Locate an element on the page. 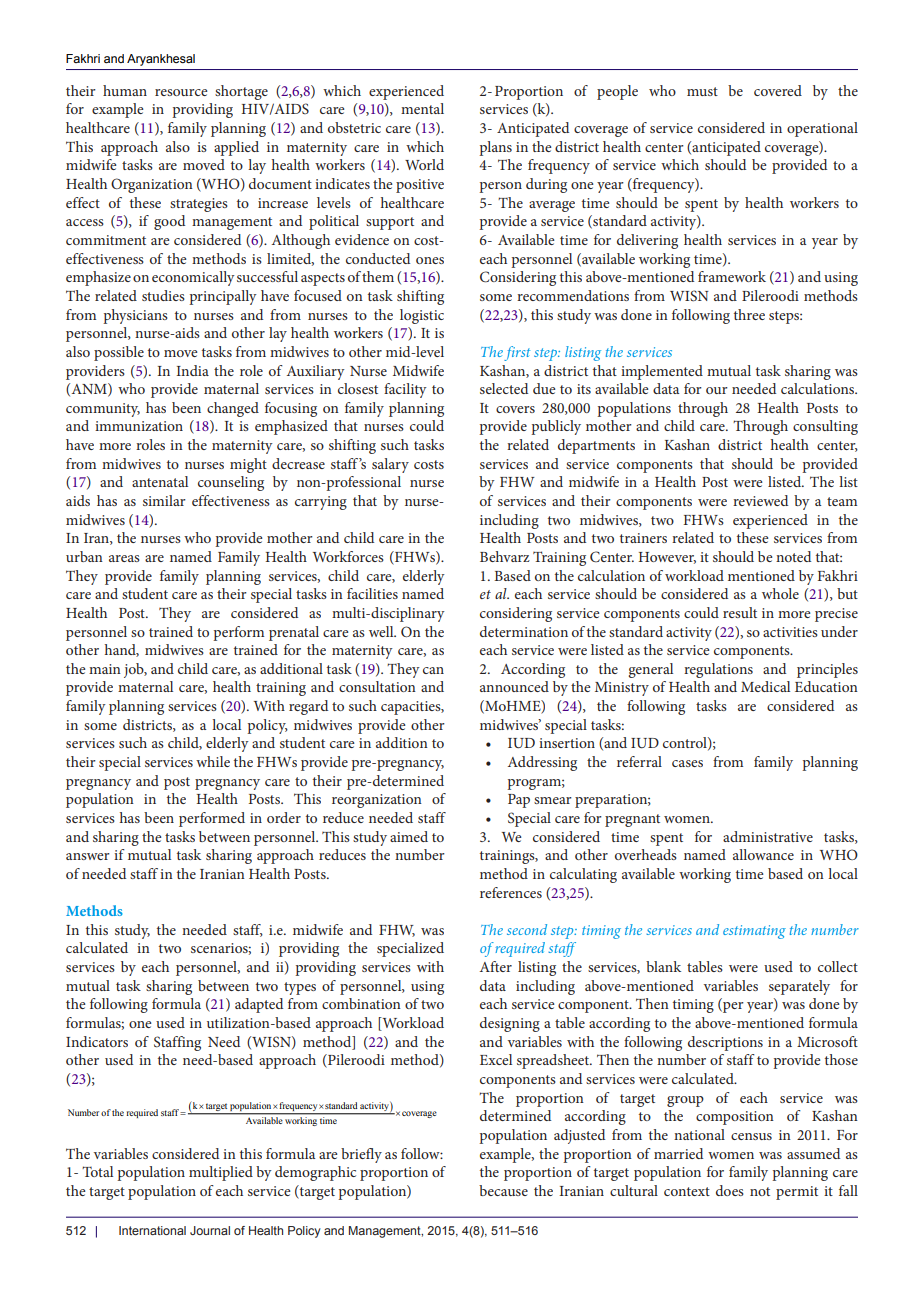 This document has width=924, height=1308. because is located at coordinates (503, 1190).
